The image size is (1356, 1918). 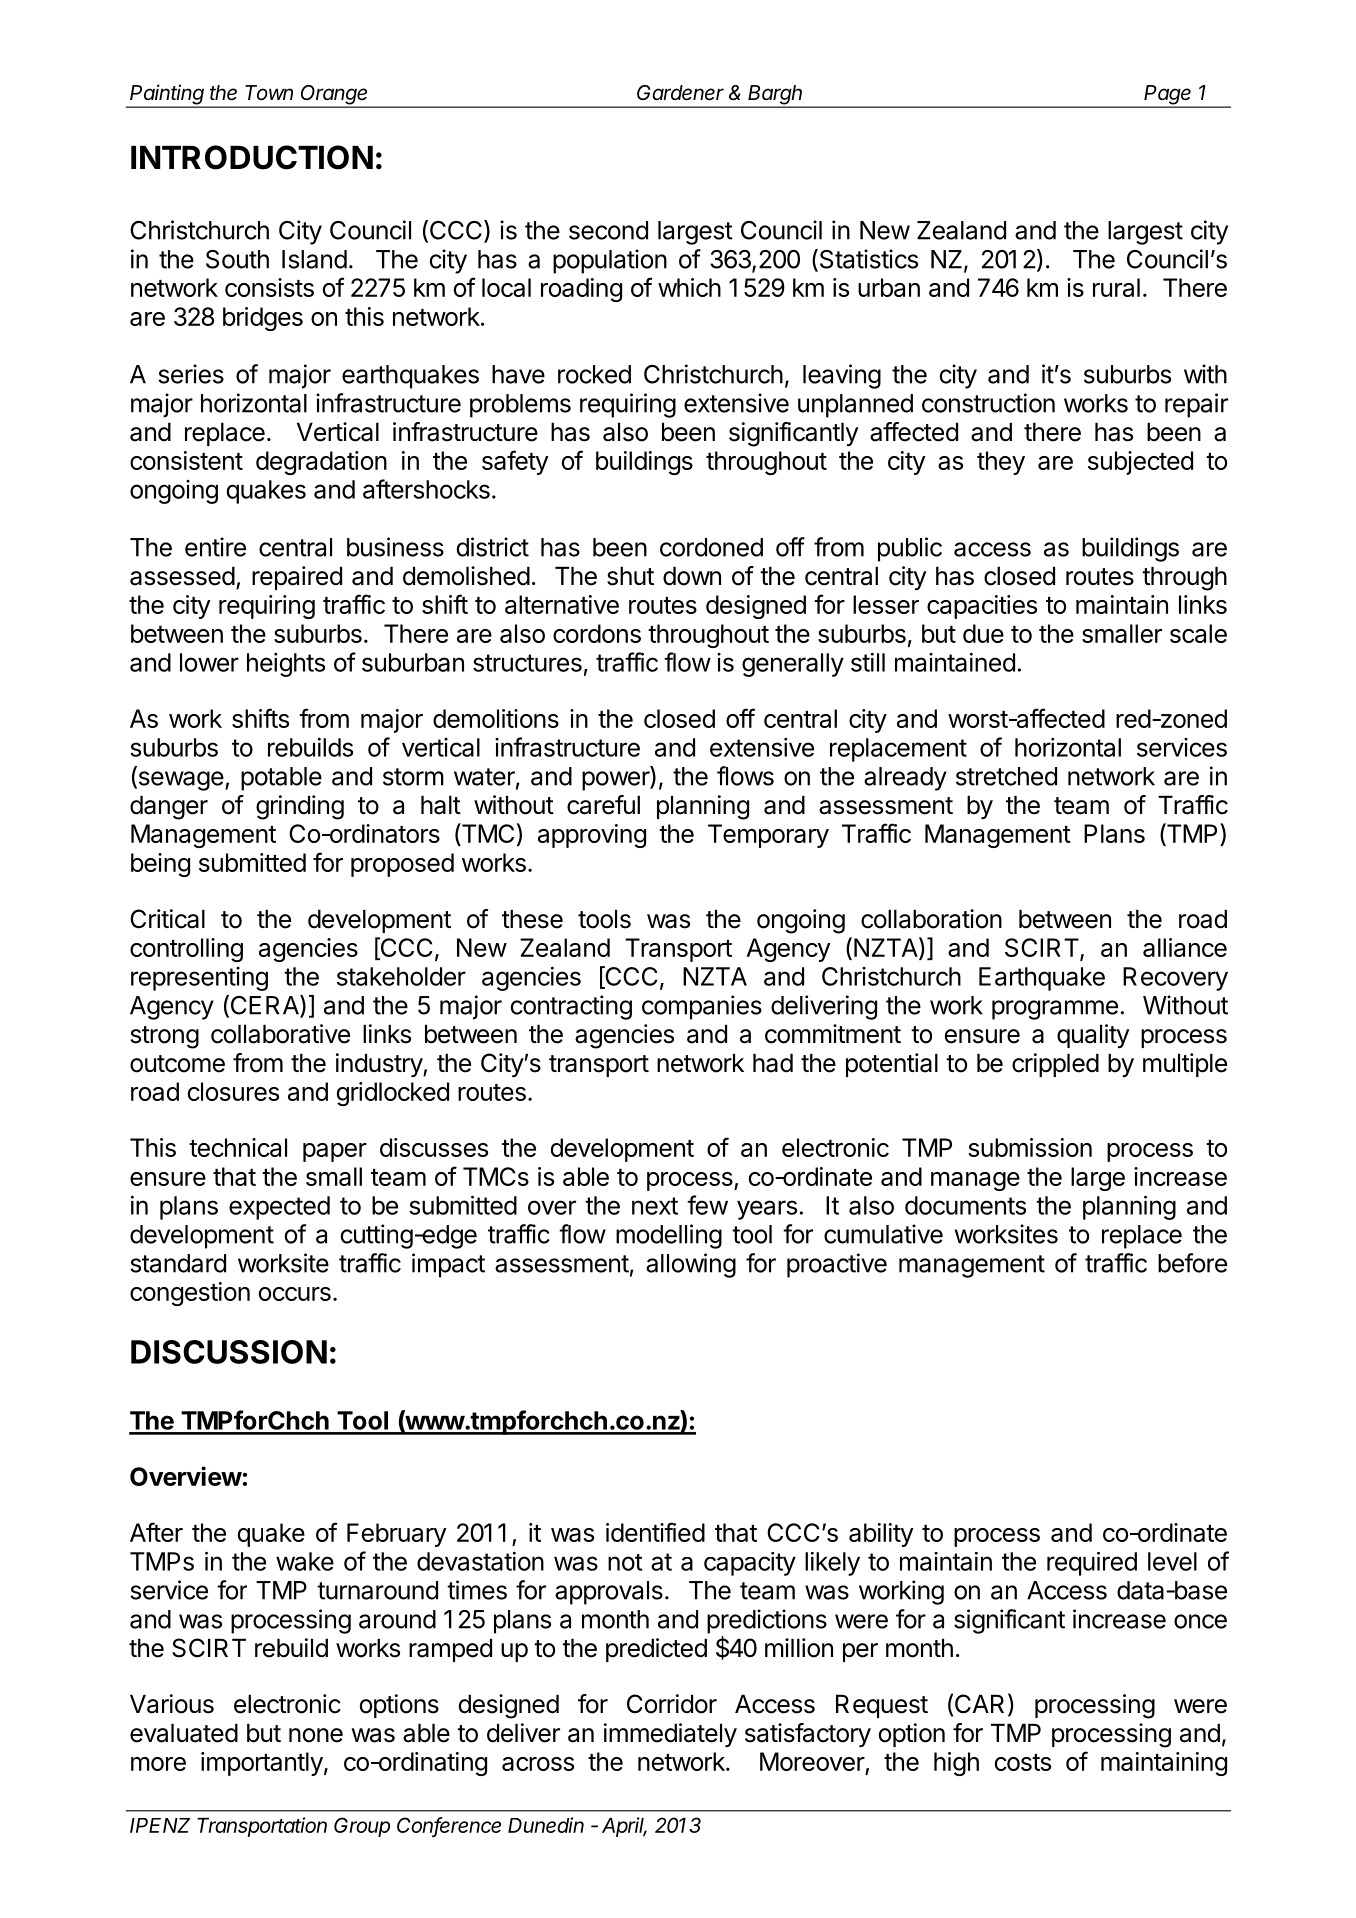 I want to click on entire, so click(x=215, y=547).
